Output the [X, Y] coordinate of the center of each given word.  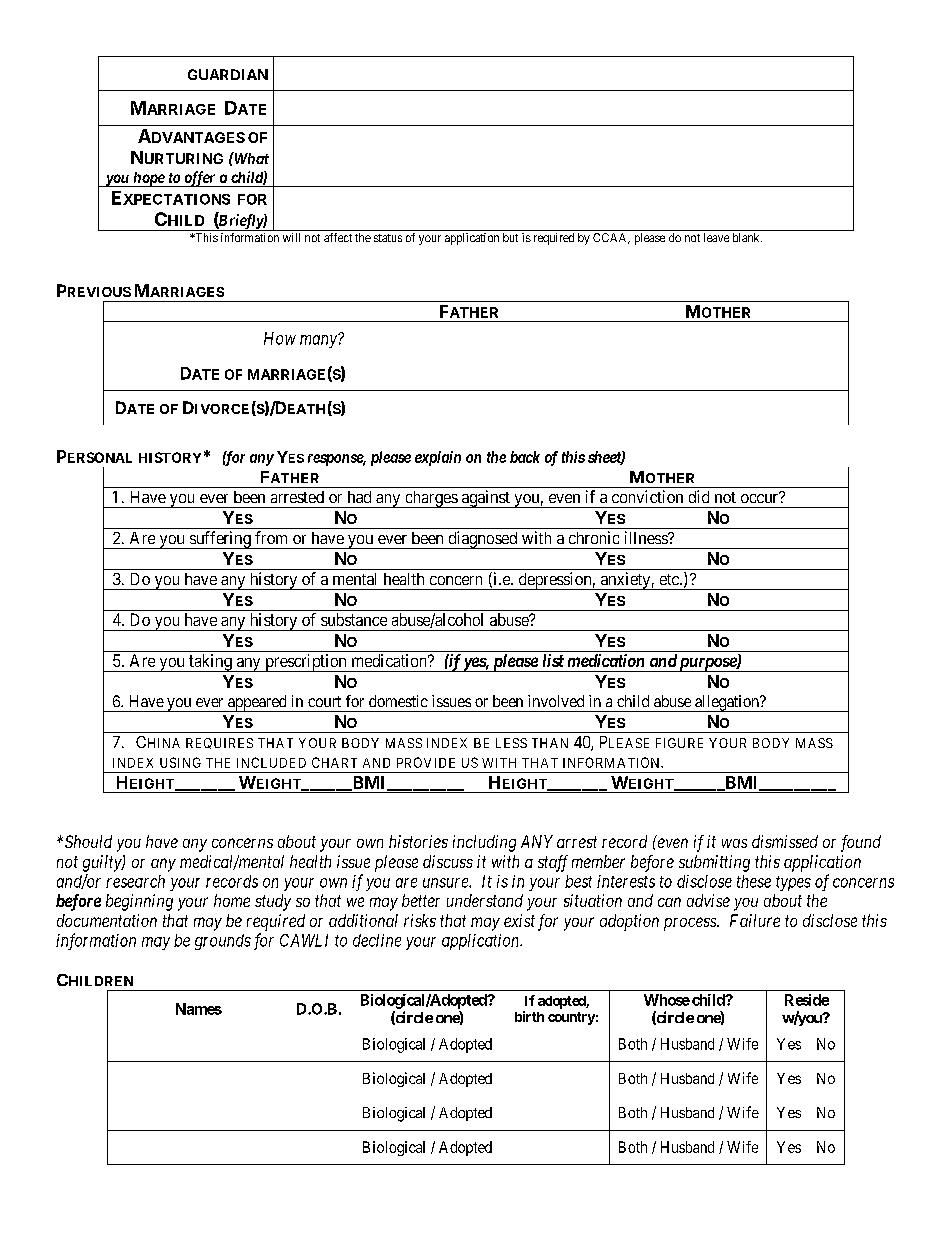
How [280, 338]
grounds [223, 942]
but [510, 237]
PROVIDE [426, 762]
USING [180, 762]
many [319, 341]
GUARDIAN [228, 74]
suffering [220, 540]
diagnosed [483, 540]
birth [529, 1016]
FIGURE [679, 743]
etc [670, 579]
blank [747, 237]
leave [716, 237]
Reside [807, 1000]
